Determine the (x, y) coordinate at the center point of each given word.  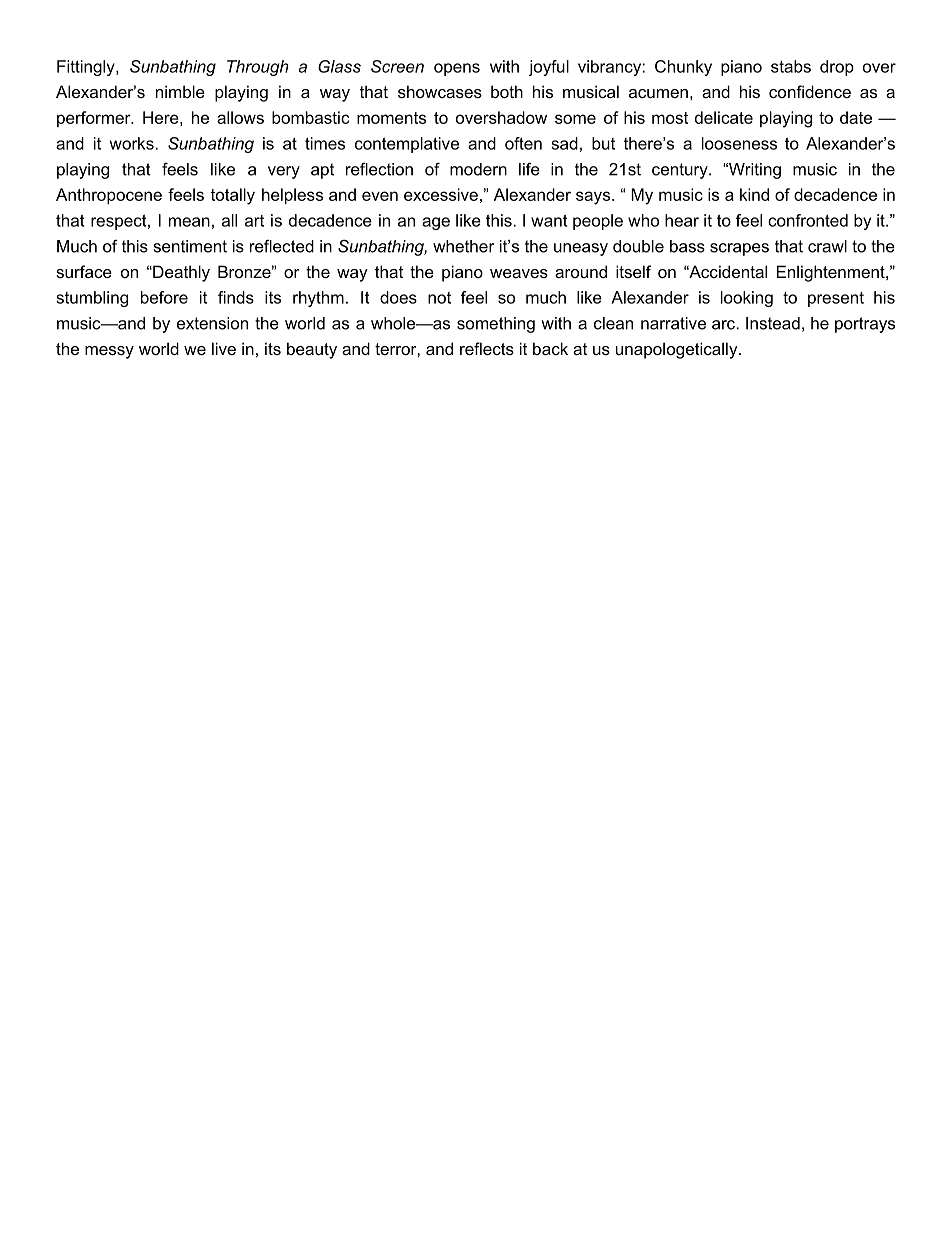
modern (478, 169)
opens (457, 69)
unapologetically (678, 350)
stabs (791, 66)
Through (258, 68)
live (224, 348)
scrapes (739, 249)
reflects (487, 348)
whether (463, 246)
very (284, 172)
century (681, 171)
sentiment (190, 246)
